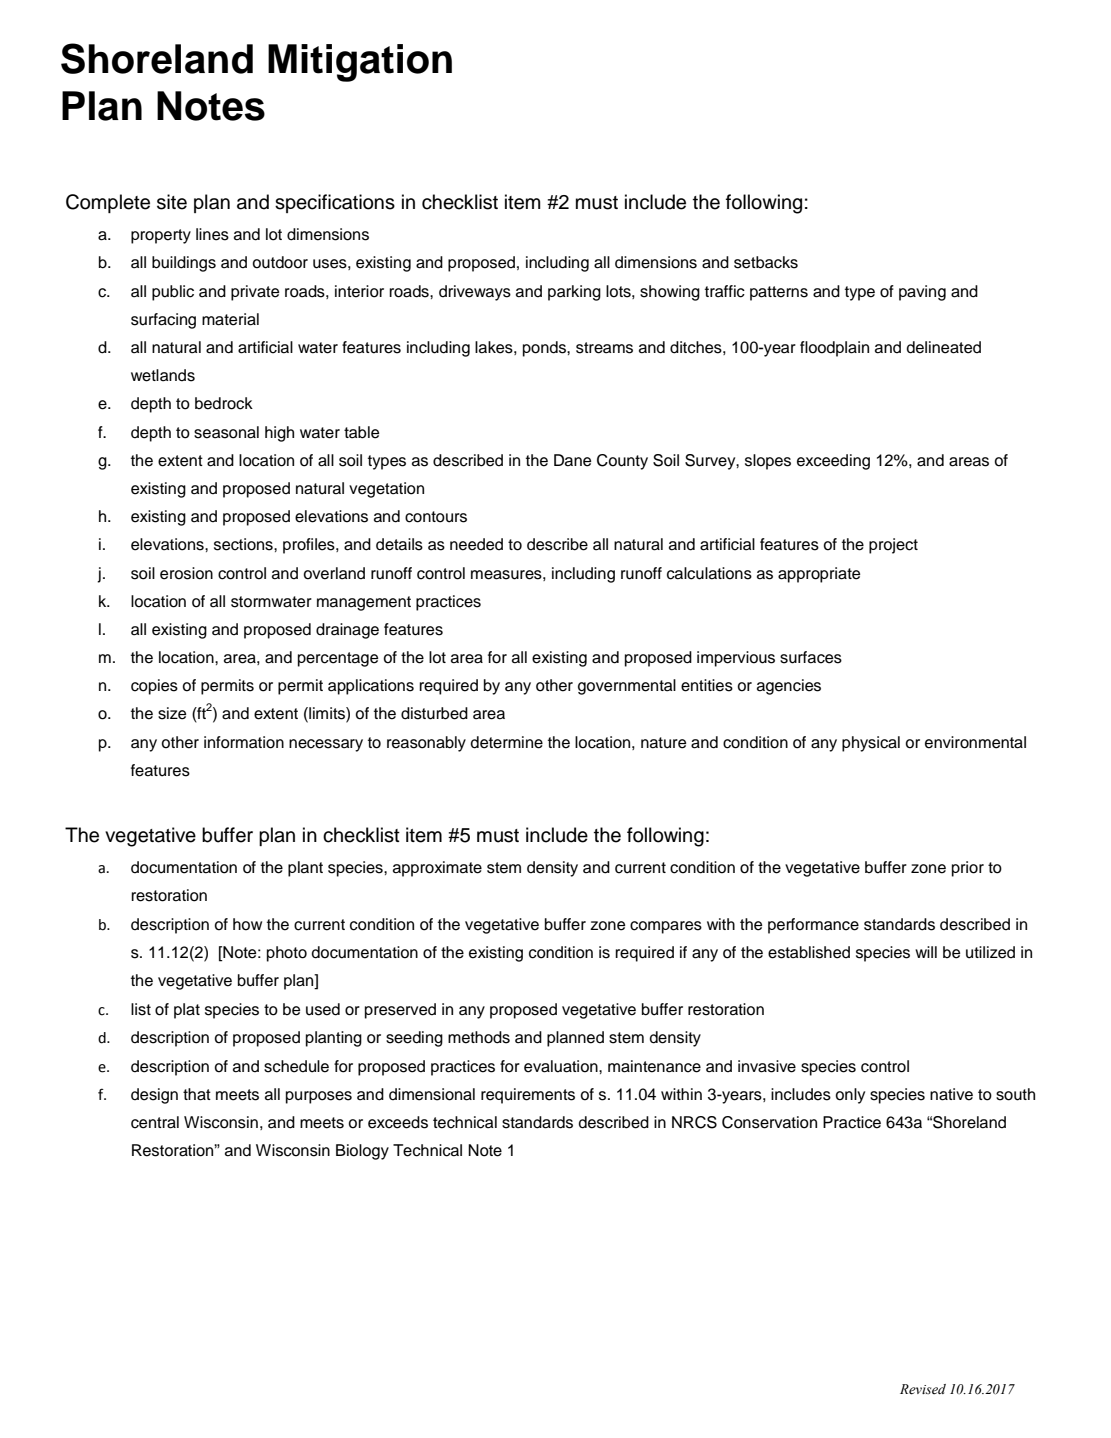 The image size is (1111, 1438). What do you see at coordinates (871, 744) in the image?
I see `physical` at bounding box center [871, 744].
